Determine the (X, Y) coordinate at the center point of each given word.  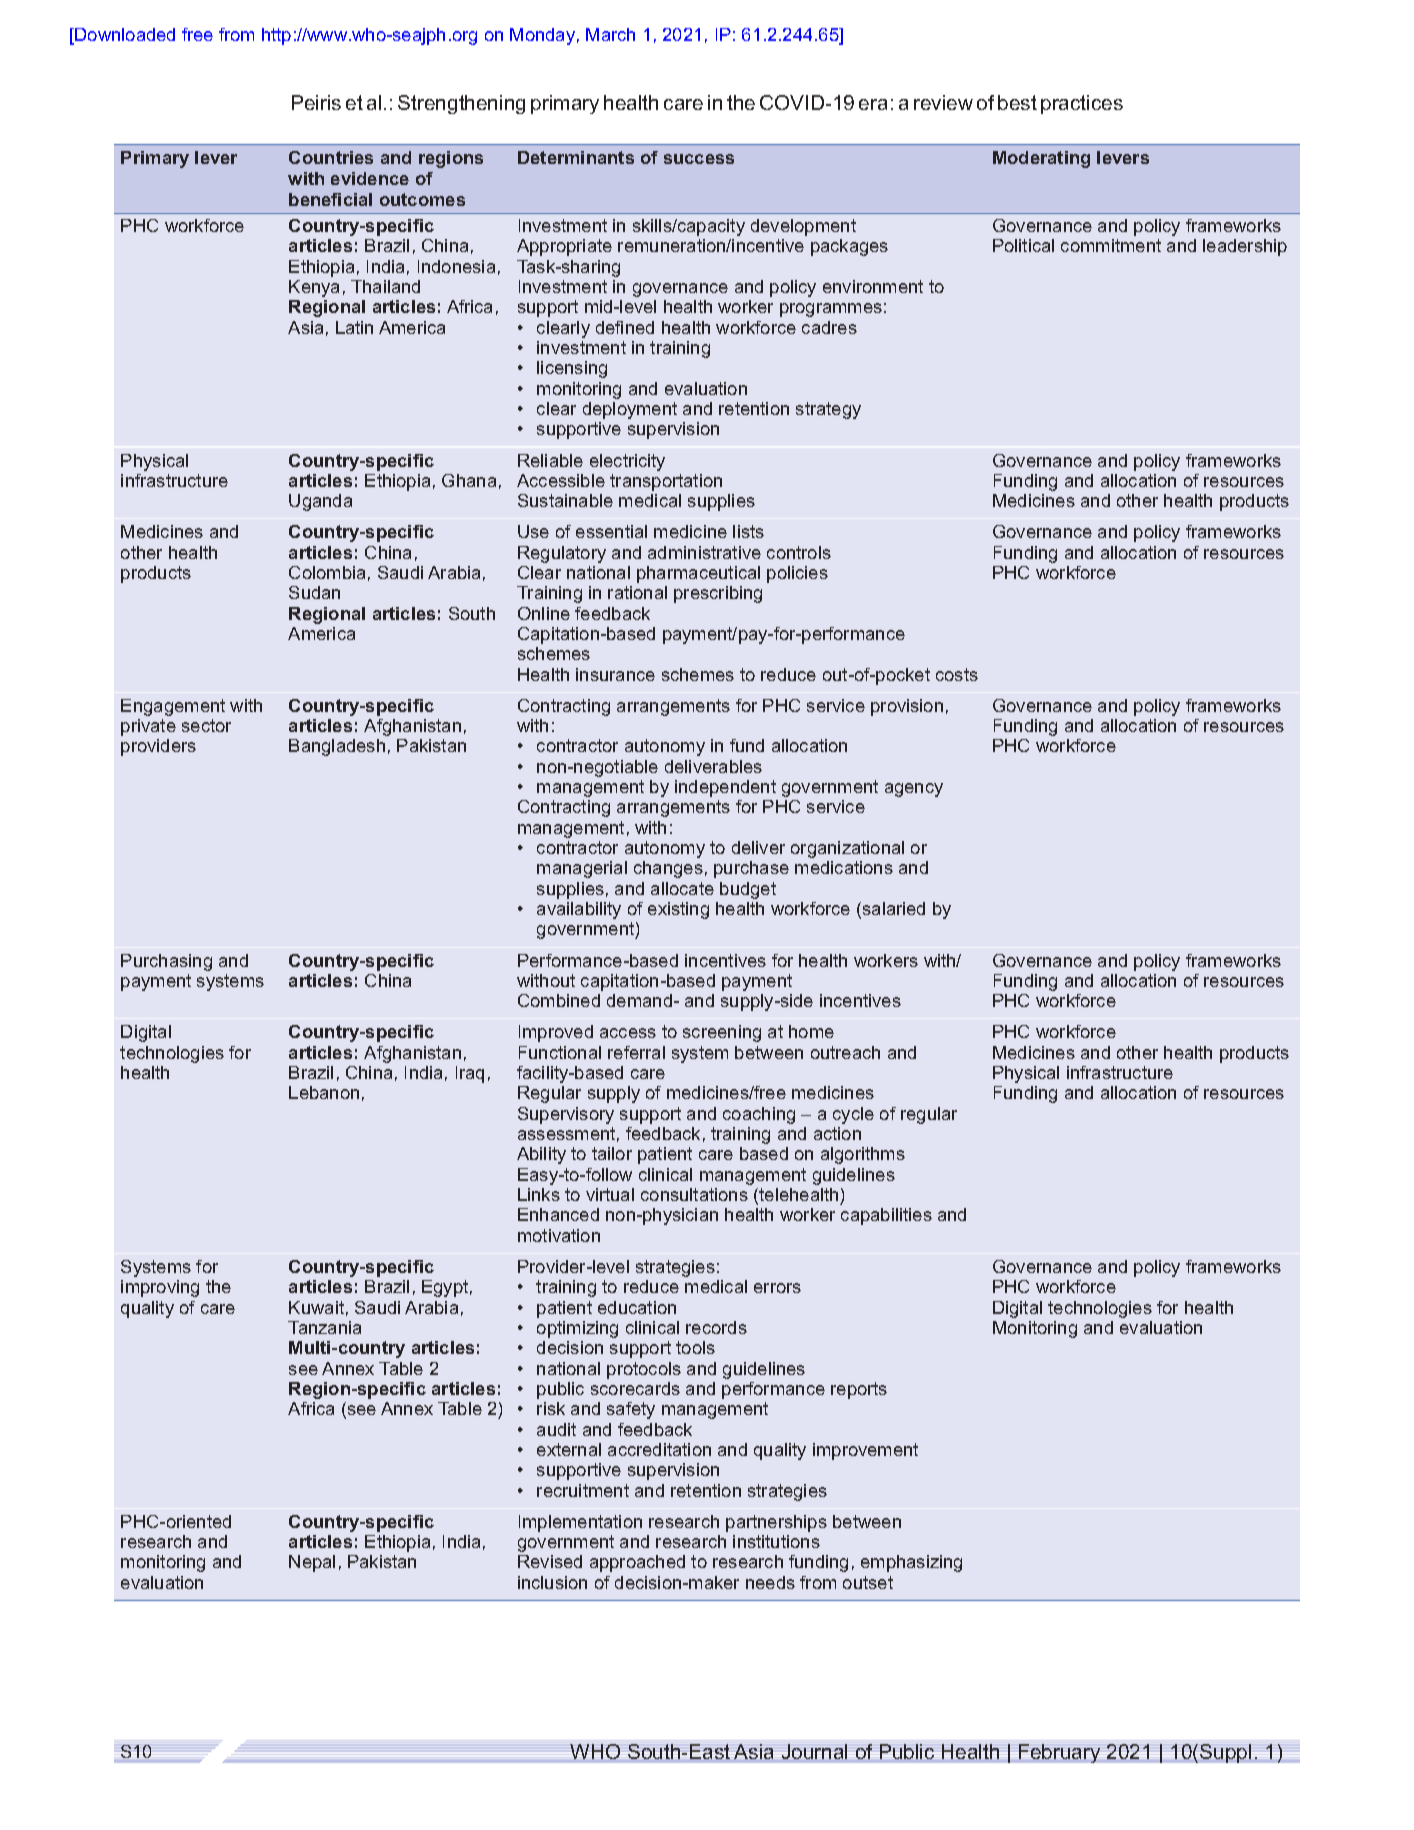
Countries (331, 157)
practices (1082, 104)
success (699, 159)
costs (957, 674)
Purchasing (166, 962)
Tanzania (324, 1327)
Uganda (320, 502)
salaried (894, 908)
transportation (666, 482)
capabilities (886, 1216)
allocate (682, 888)
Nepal (312, 1563)
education (637, 1307)
